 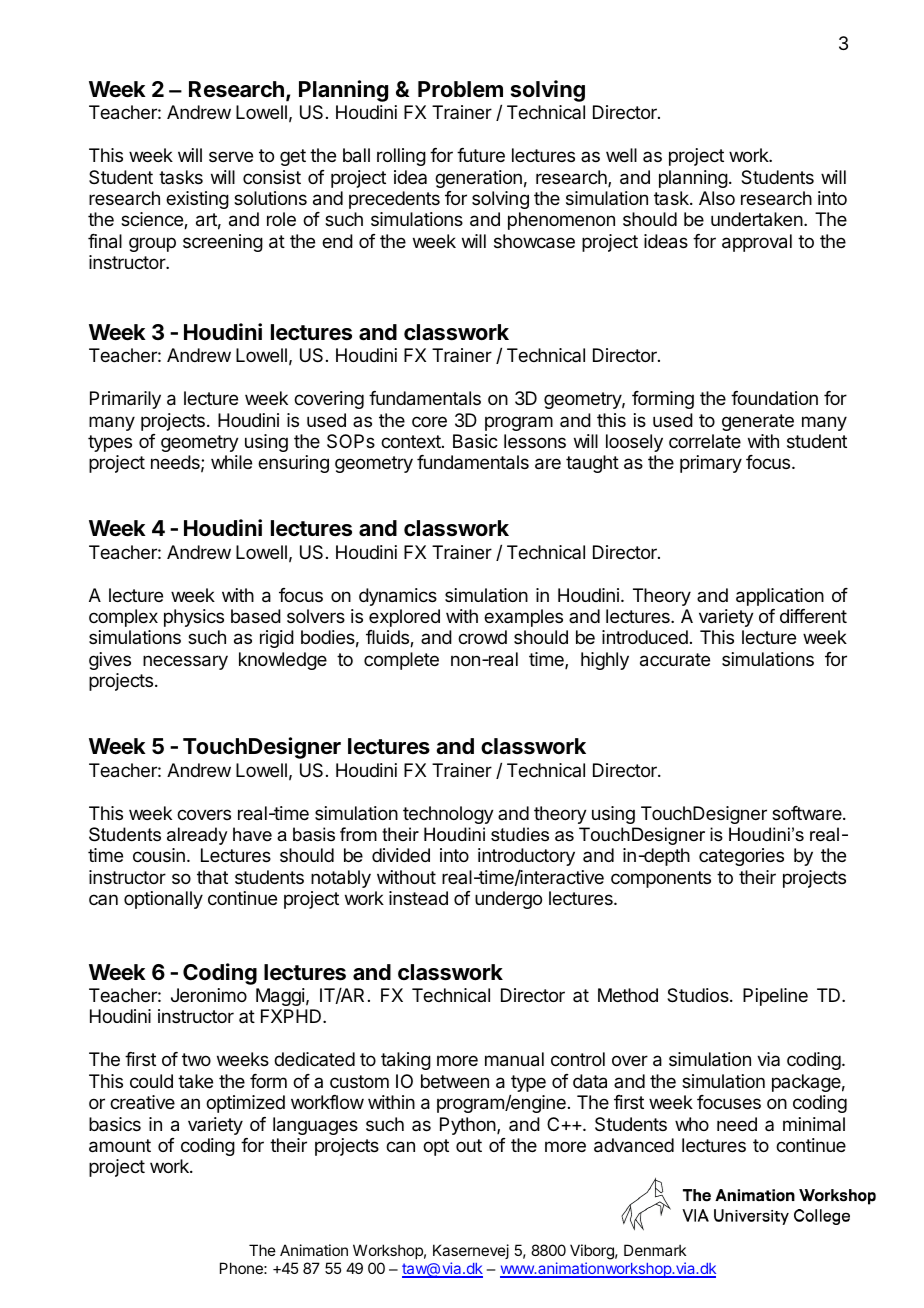 What do you see at coordinates (460, 89) in the image?
I see `Problem` at bounding box center [460, 89].
